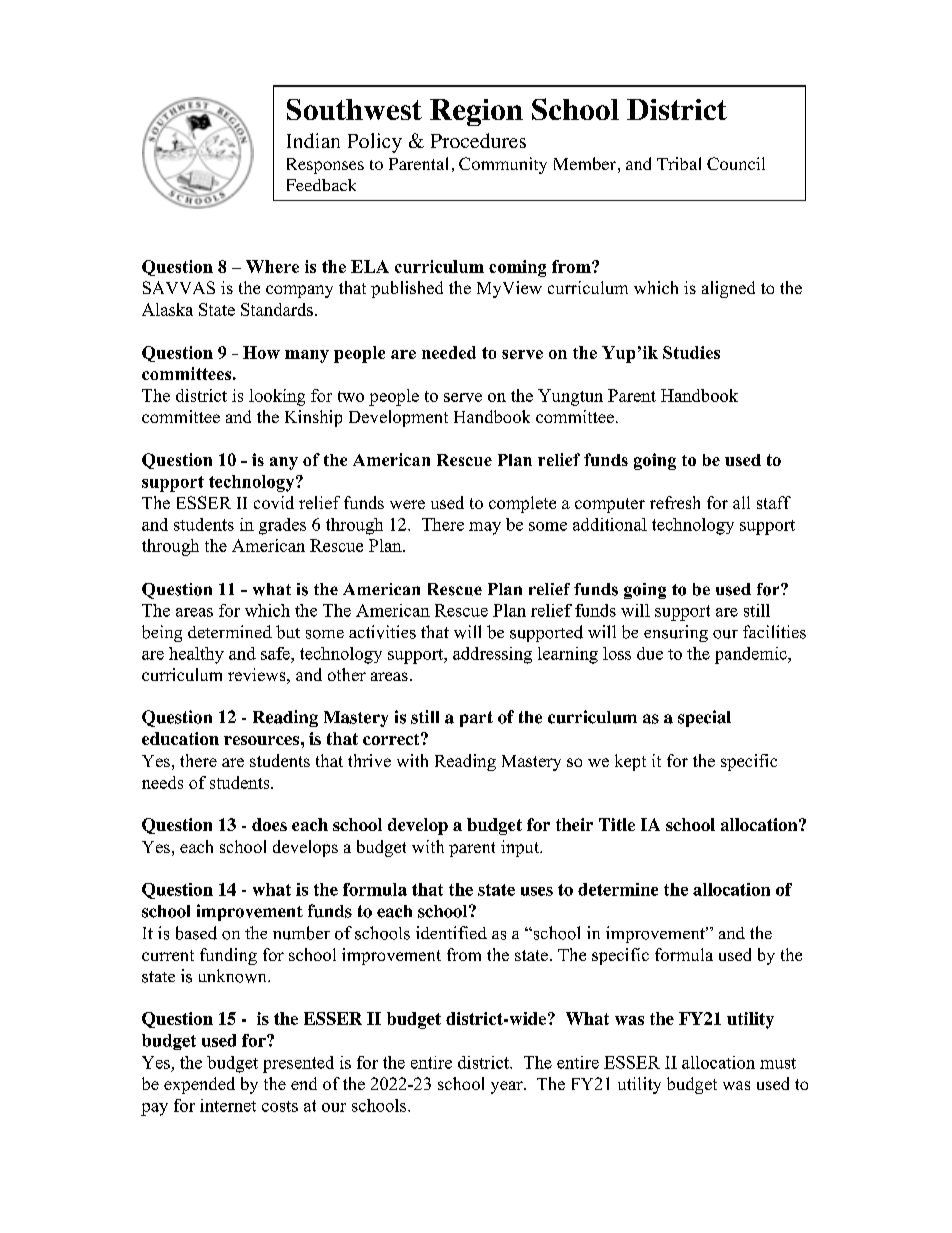 The height and width of the image is (1233, 952). What do you see at coordinates (676, 633) in the image?
I see `ensuring` at bounding box center [676, 633].
